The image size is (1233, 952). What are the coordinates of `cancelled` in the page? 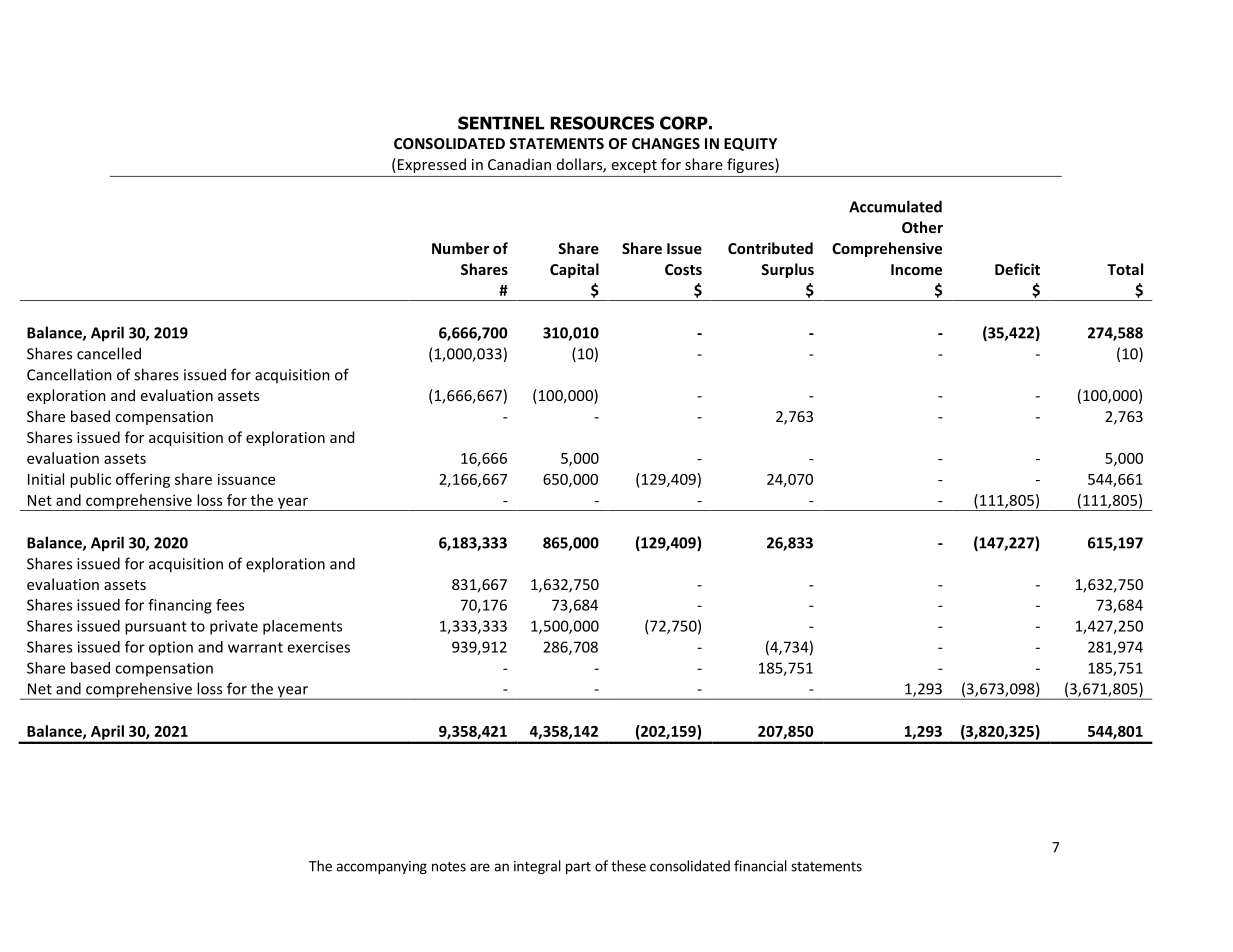 It's located at (109, 353).
